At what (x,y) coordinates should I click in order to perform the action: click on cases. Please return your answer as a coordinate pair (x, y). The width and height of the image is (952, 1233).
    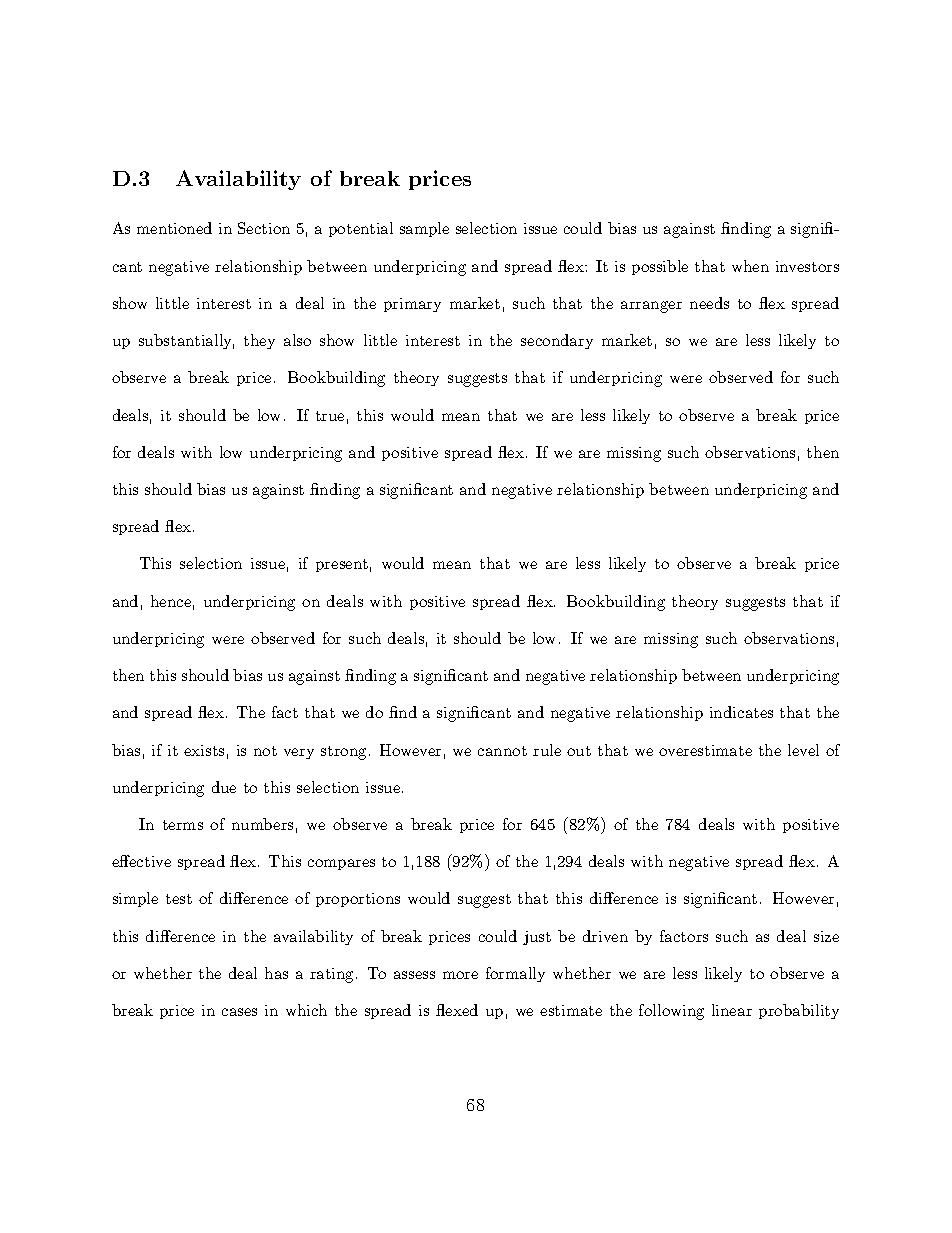
    Looking at the image, I should click on (239, 1012).
